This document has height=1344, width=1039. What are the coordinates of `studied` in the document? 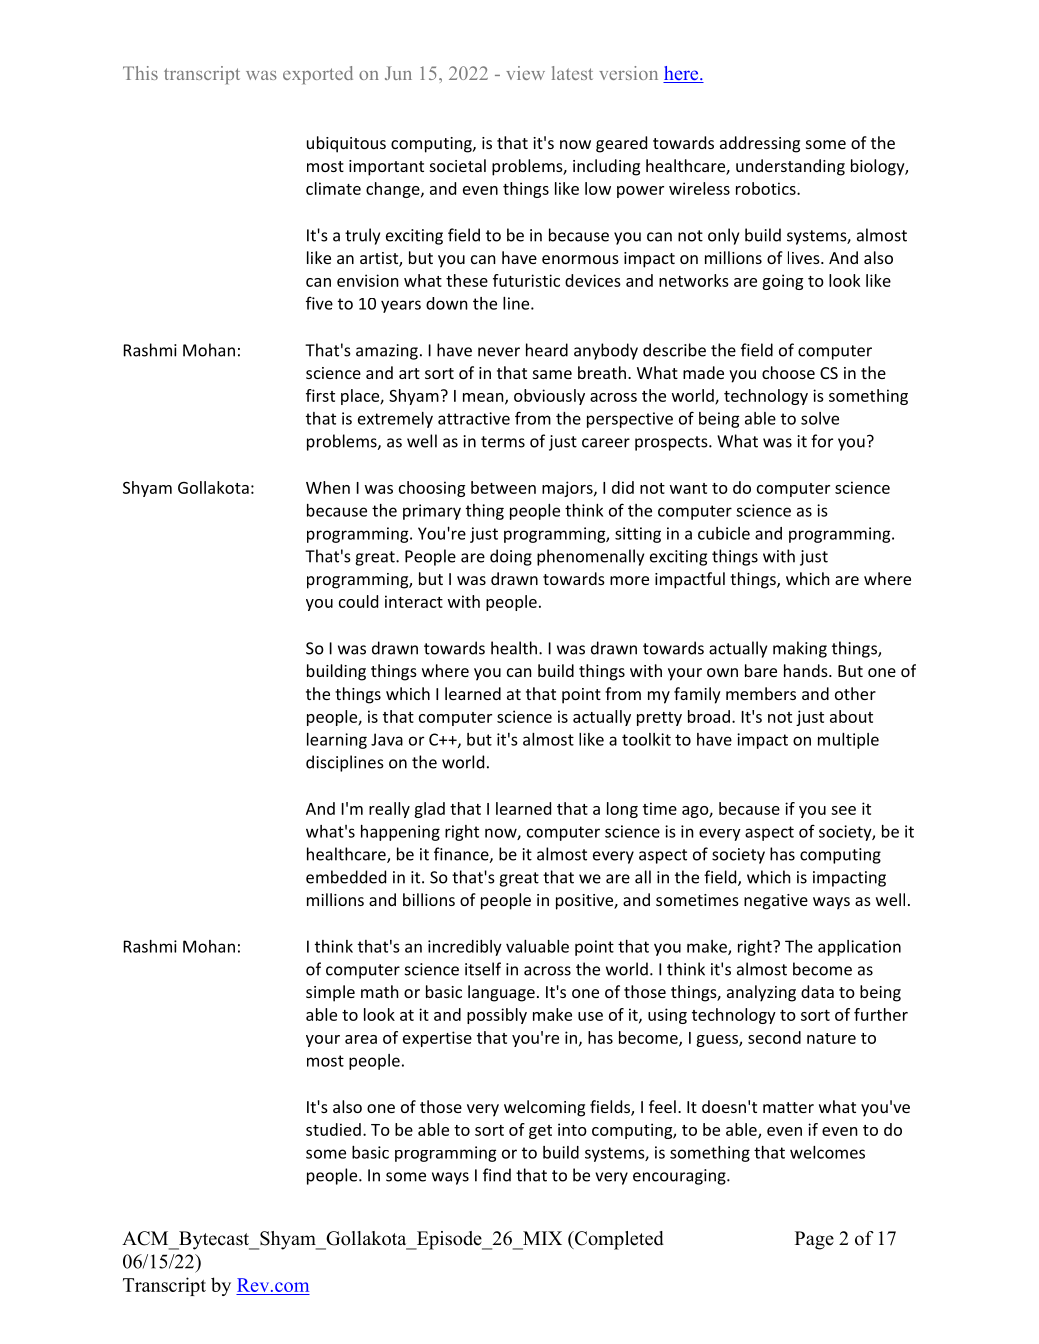 It's located at (333, 1129).
